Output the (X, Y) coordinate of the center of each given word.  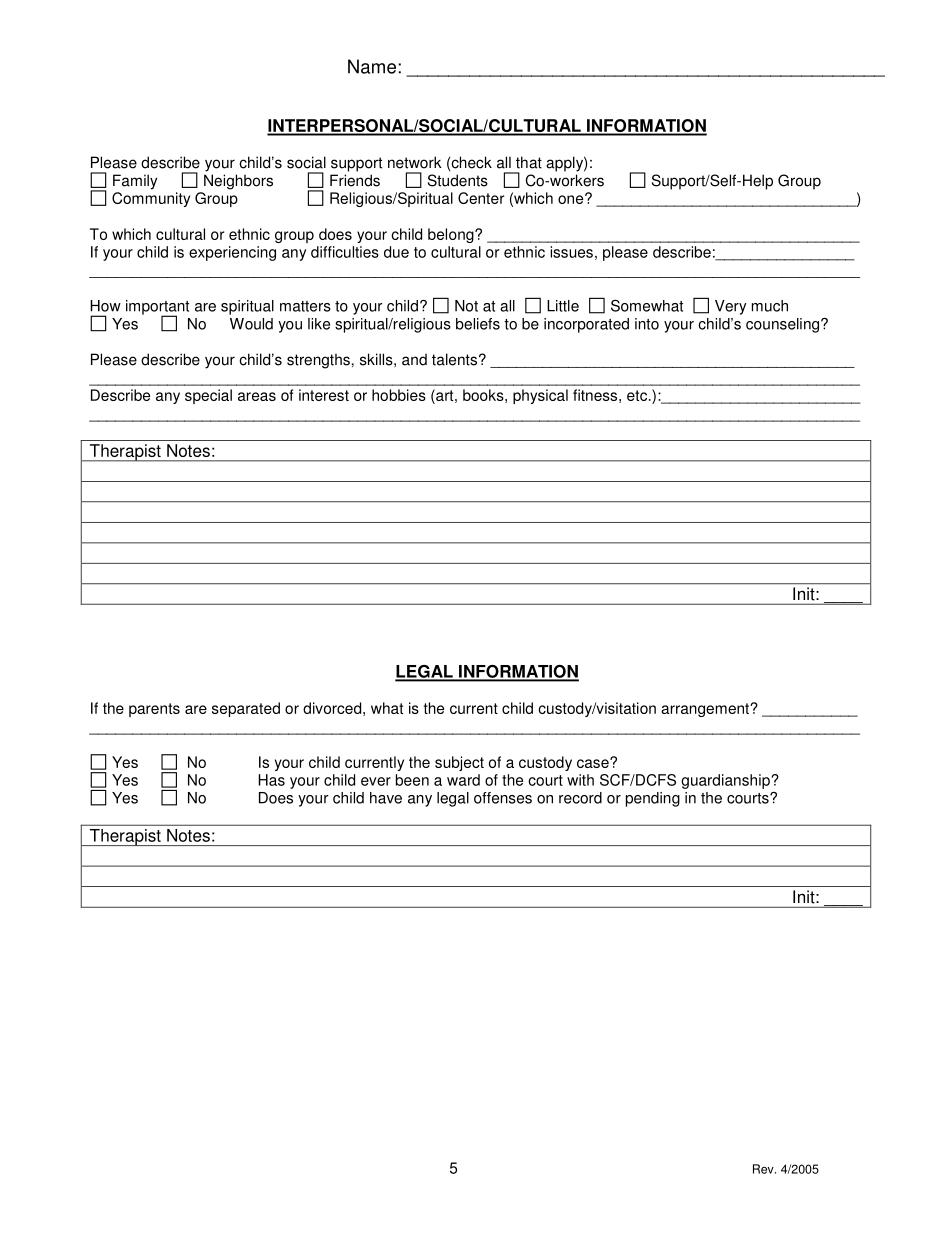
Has (271, 780)
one (572, 199)
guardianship (725, 781)
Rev (764, 1169)
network (415, 162)
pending (653, 799)
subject (459, 763)
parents (154, 710)
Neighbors (238, 182)
